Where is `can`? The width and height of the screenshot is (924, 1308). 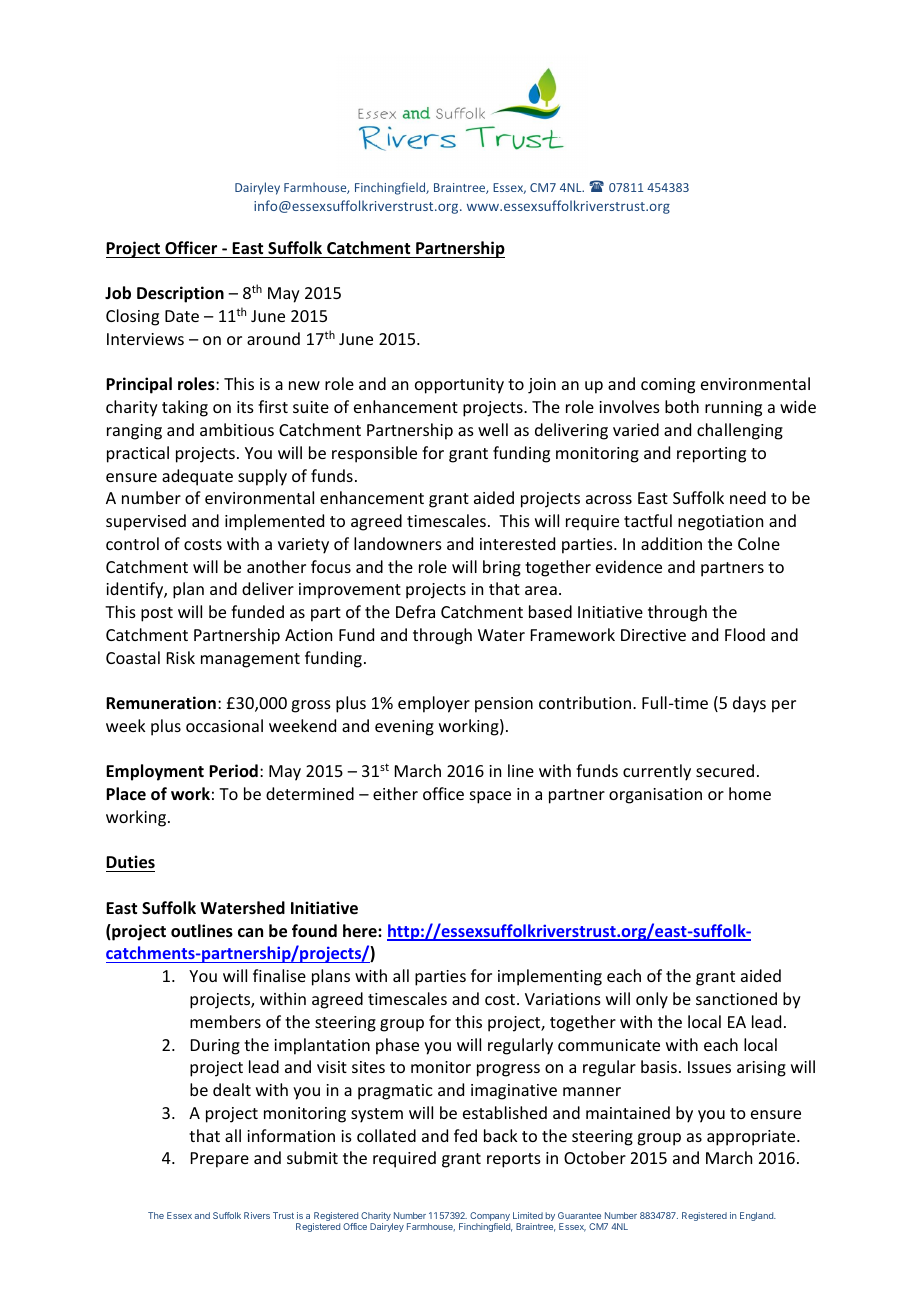
can is located at coordinates (250, 932).
